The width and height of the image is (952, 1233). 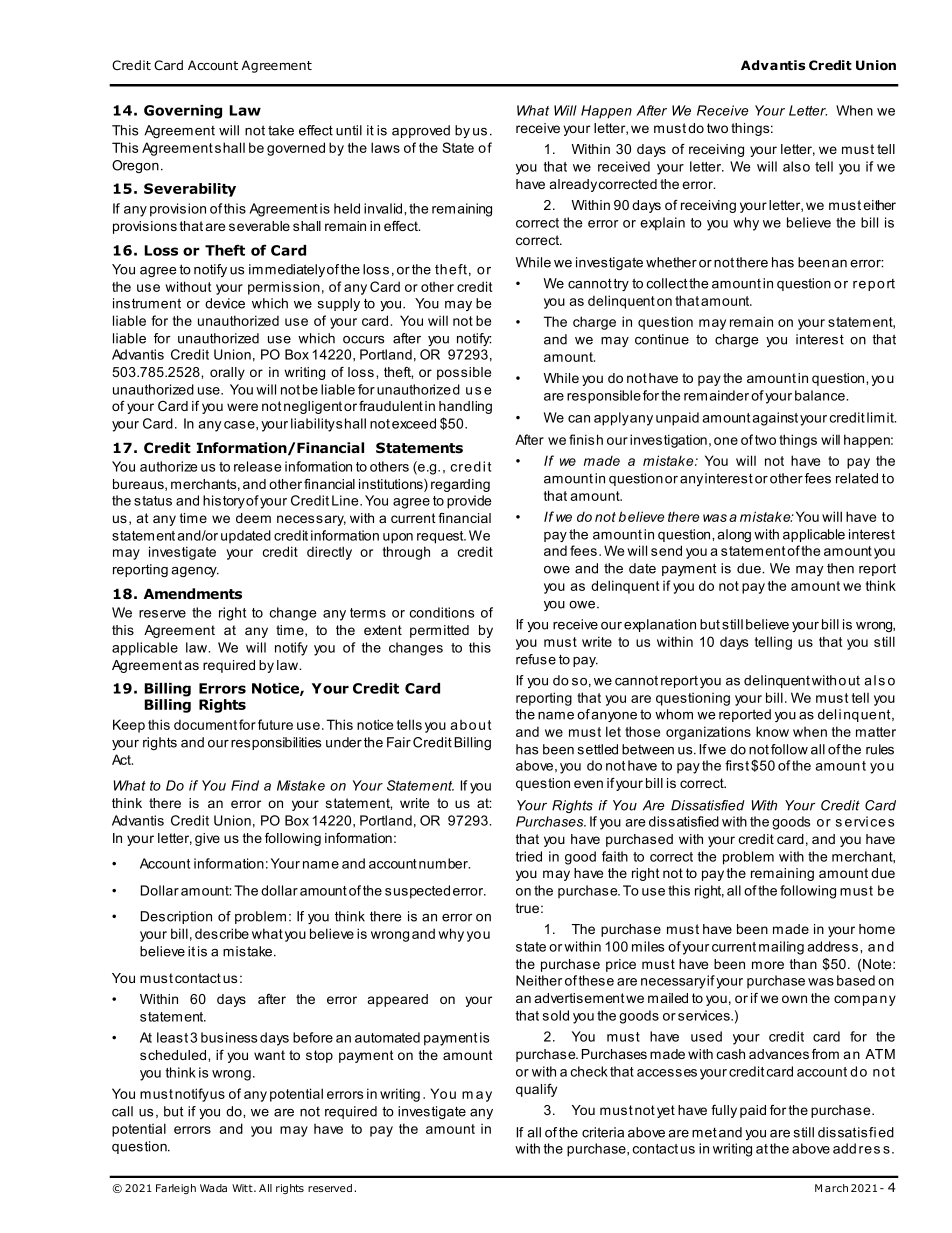 What do you see at coordinates (183, 112) in the image?
I see `Governing` at bounding box center [183, 112].
